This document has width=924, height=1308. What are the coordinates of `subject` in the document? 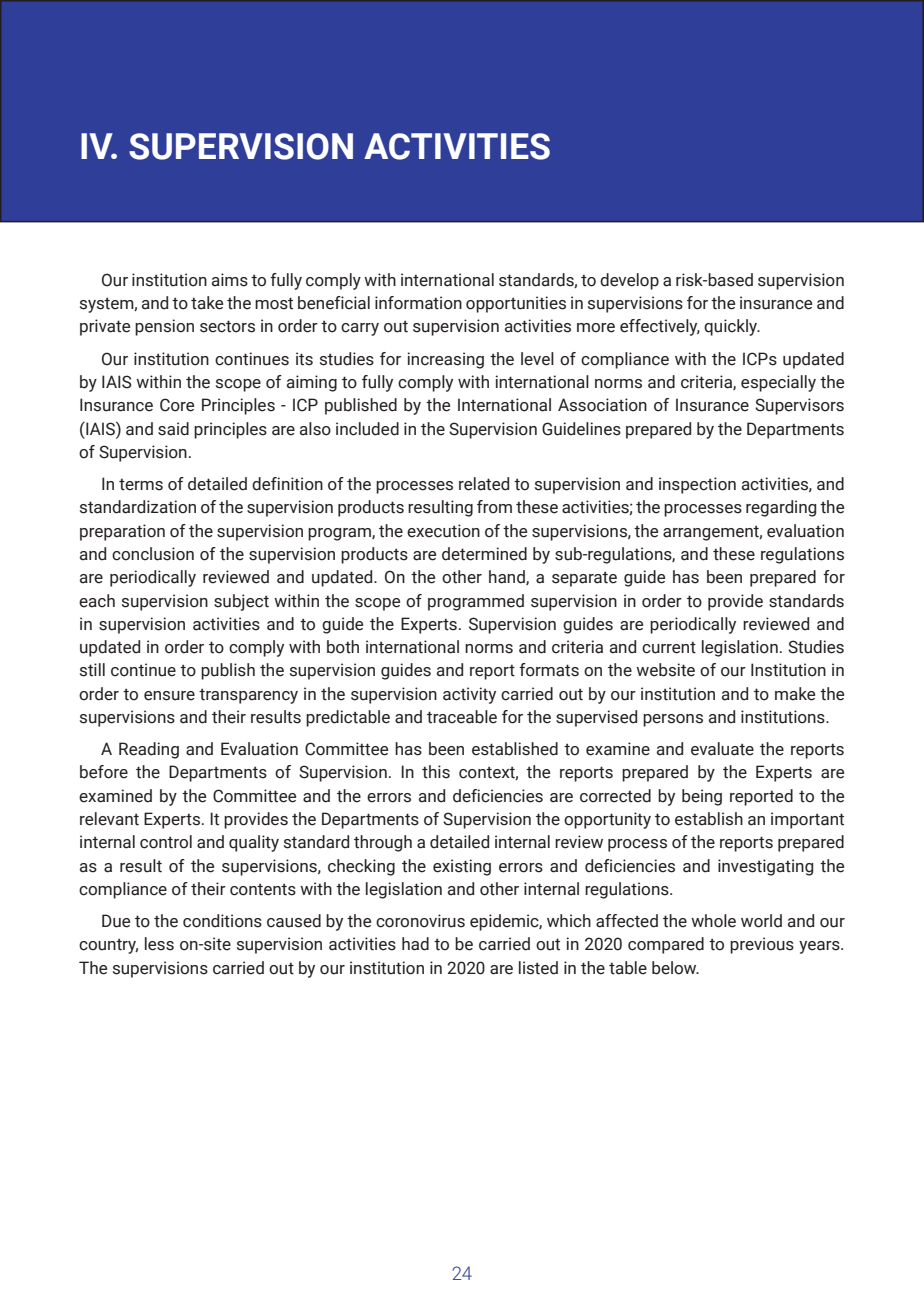 It's located at (241, 602).
